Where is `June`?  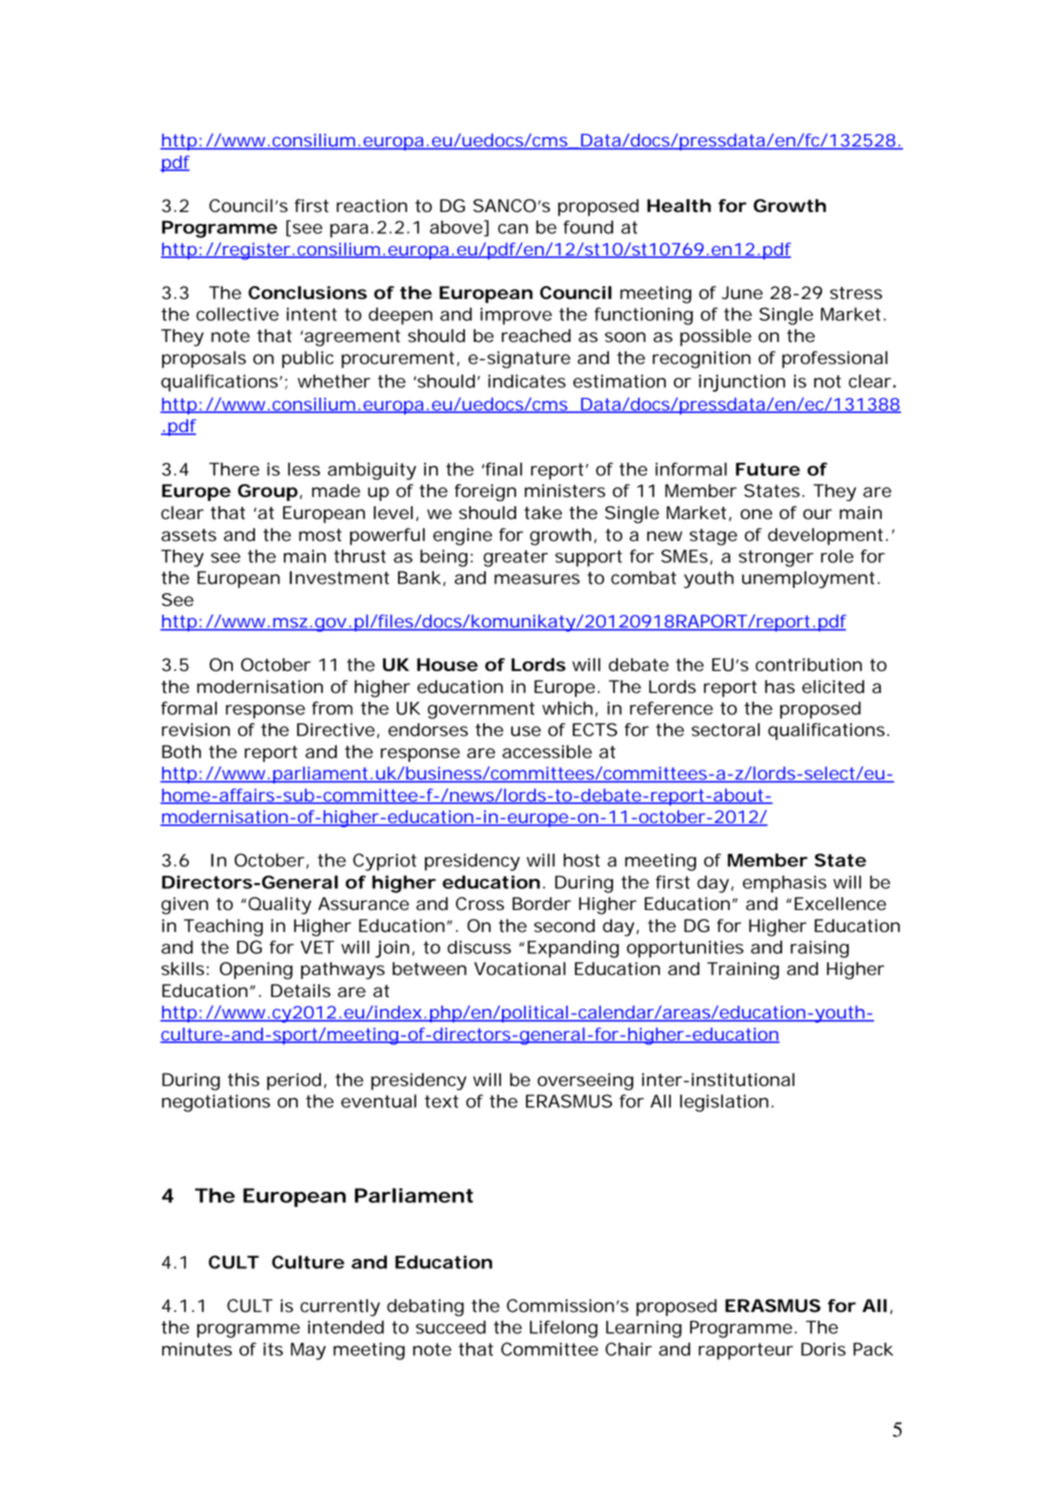
June is located at coordinates (742, 293).
